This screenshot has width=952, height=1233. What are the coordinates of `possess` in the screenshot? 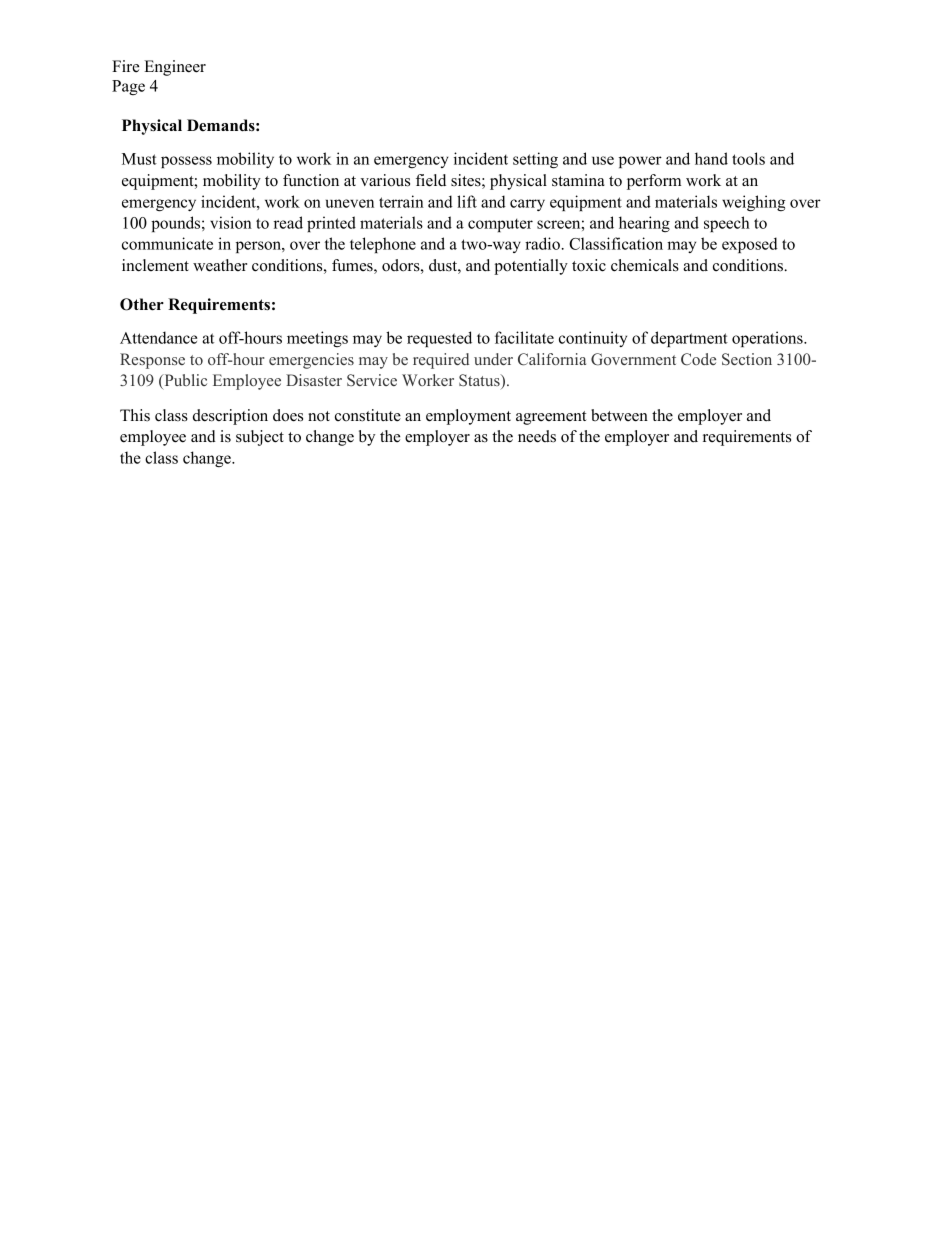 It's located at (186, 162).
